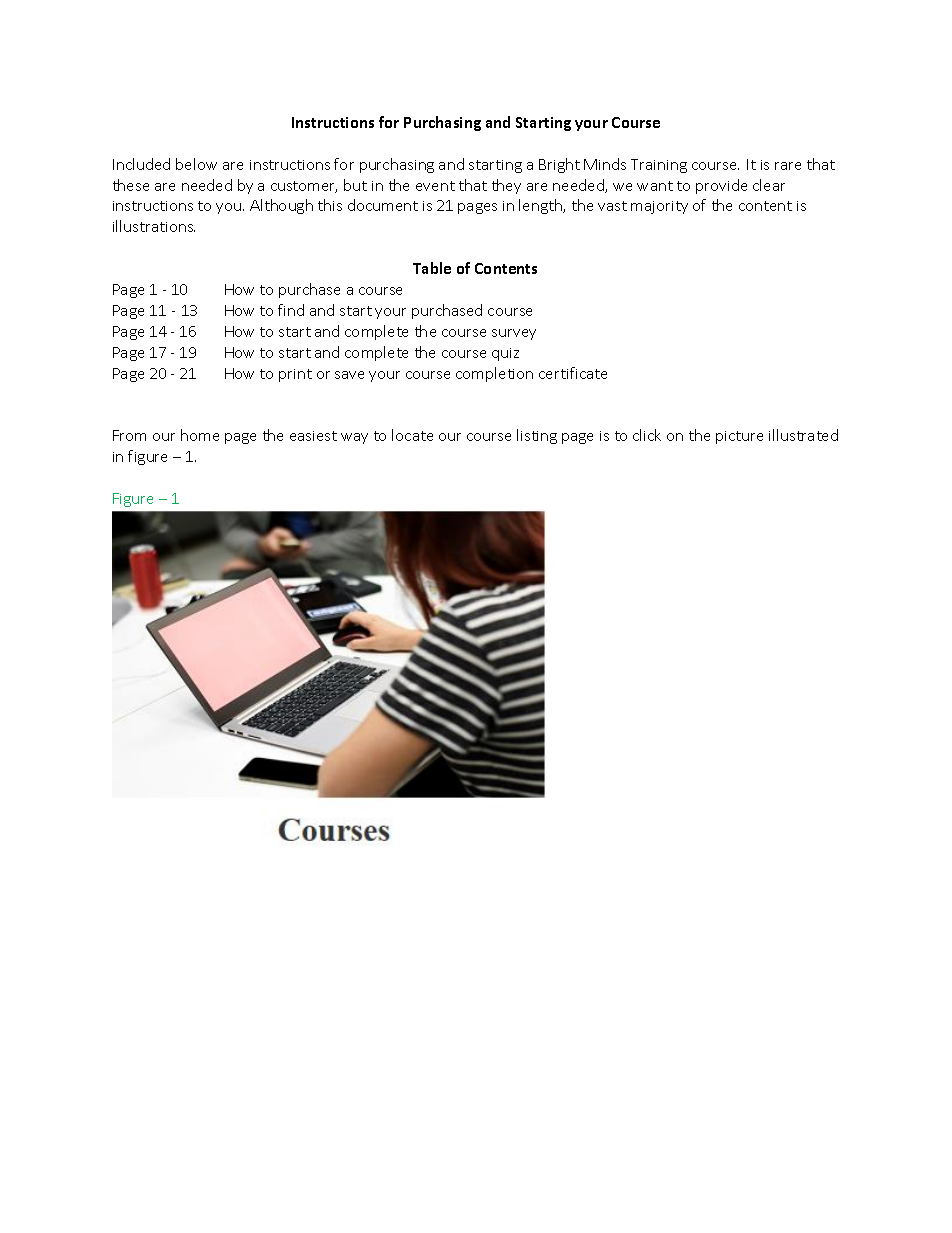  Describe the element at coordinates (412, 435) in the screenshot. I see `locate` at that location.
